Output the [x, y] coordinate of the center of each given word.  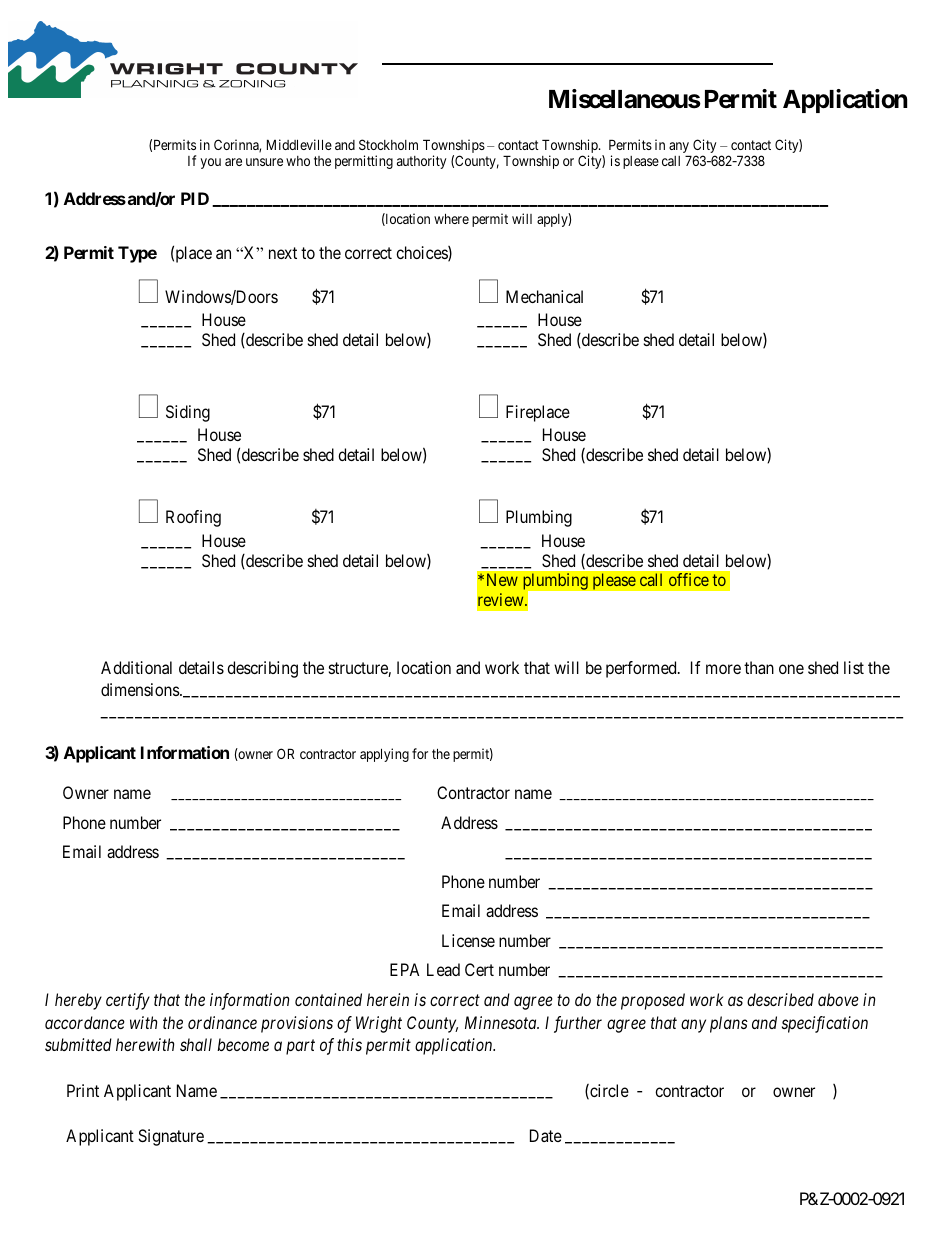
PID [195, 198]
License [468, 940]
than [759, 667]
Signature [171, 1137]
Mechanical [544, 296]
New [502, 579]
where [451, 218]
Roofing [193, 518]
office [689, 579]
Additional [136, 667]
